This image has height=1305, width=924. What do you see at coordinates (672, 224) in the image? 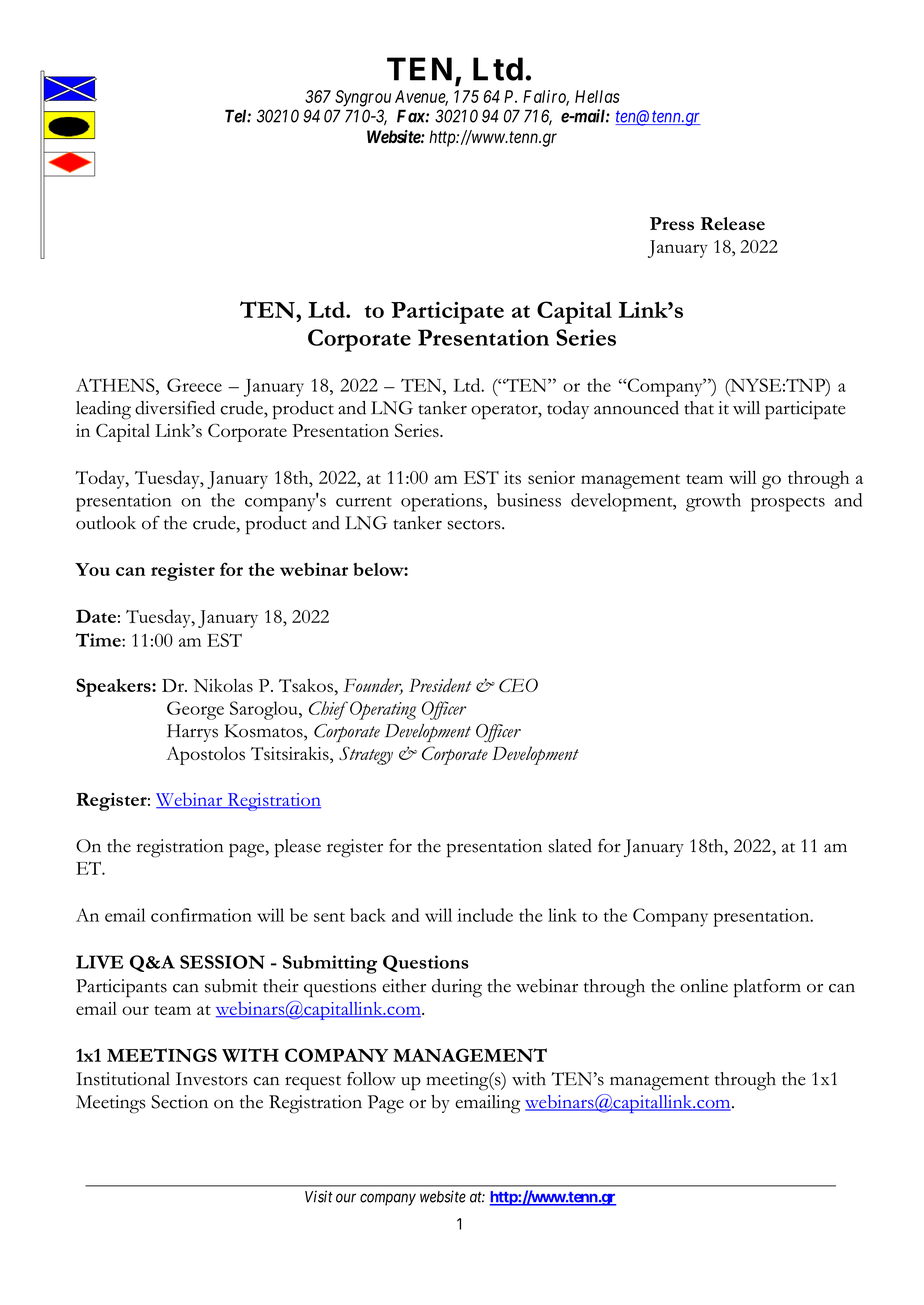
I see `Press` at bounding box center [672, 224].
